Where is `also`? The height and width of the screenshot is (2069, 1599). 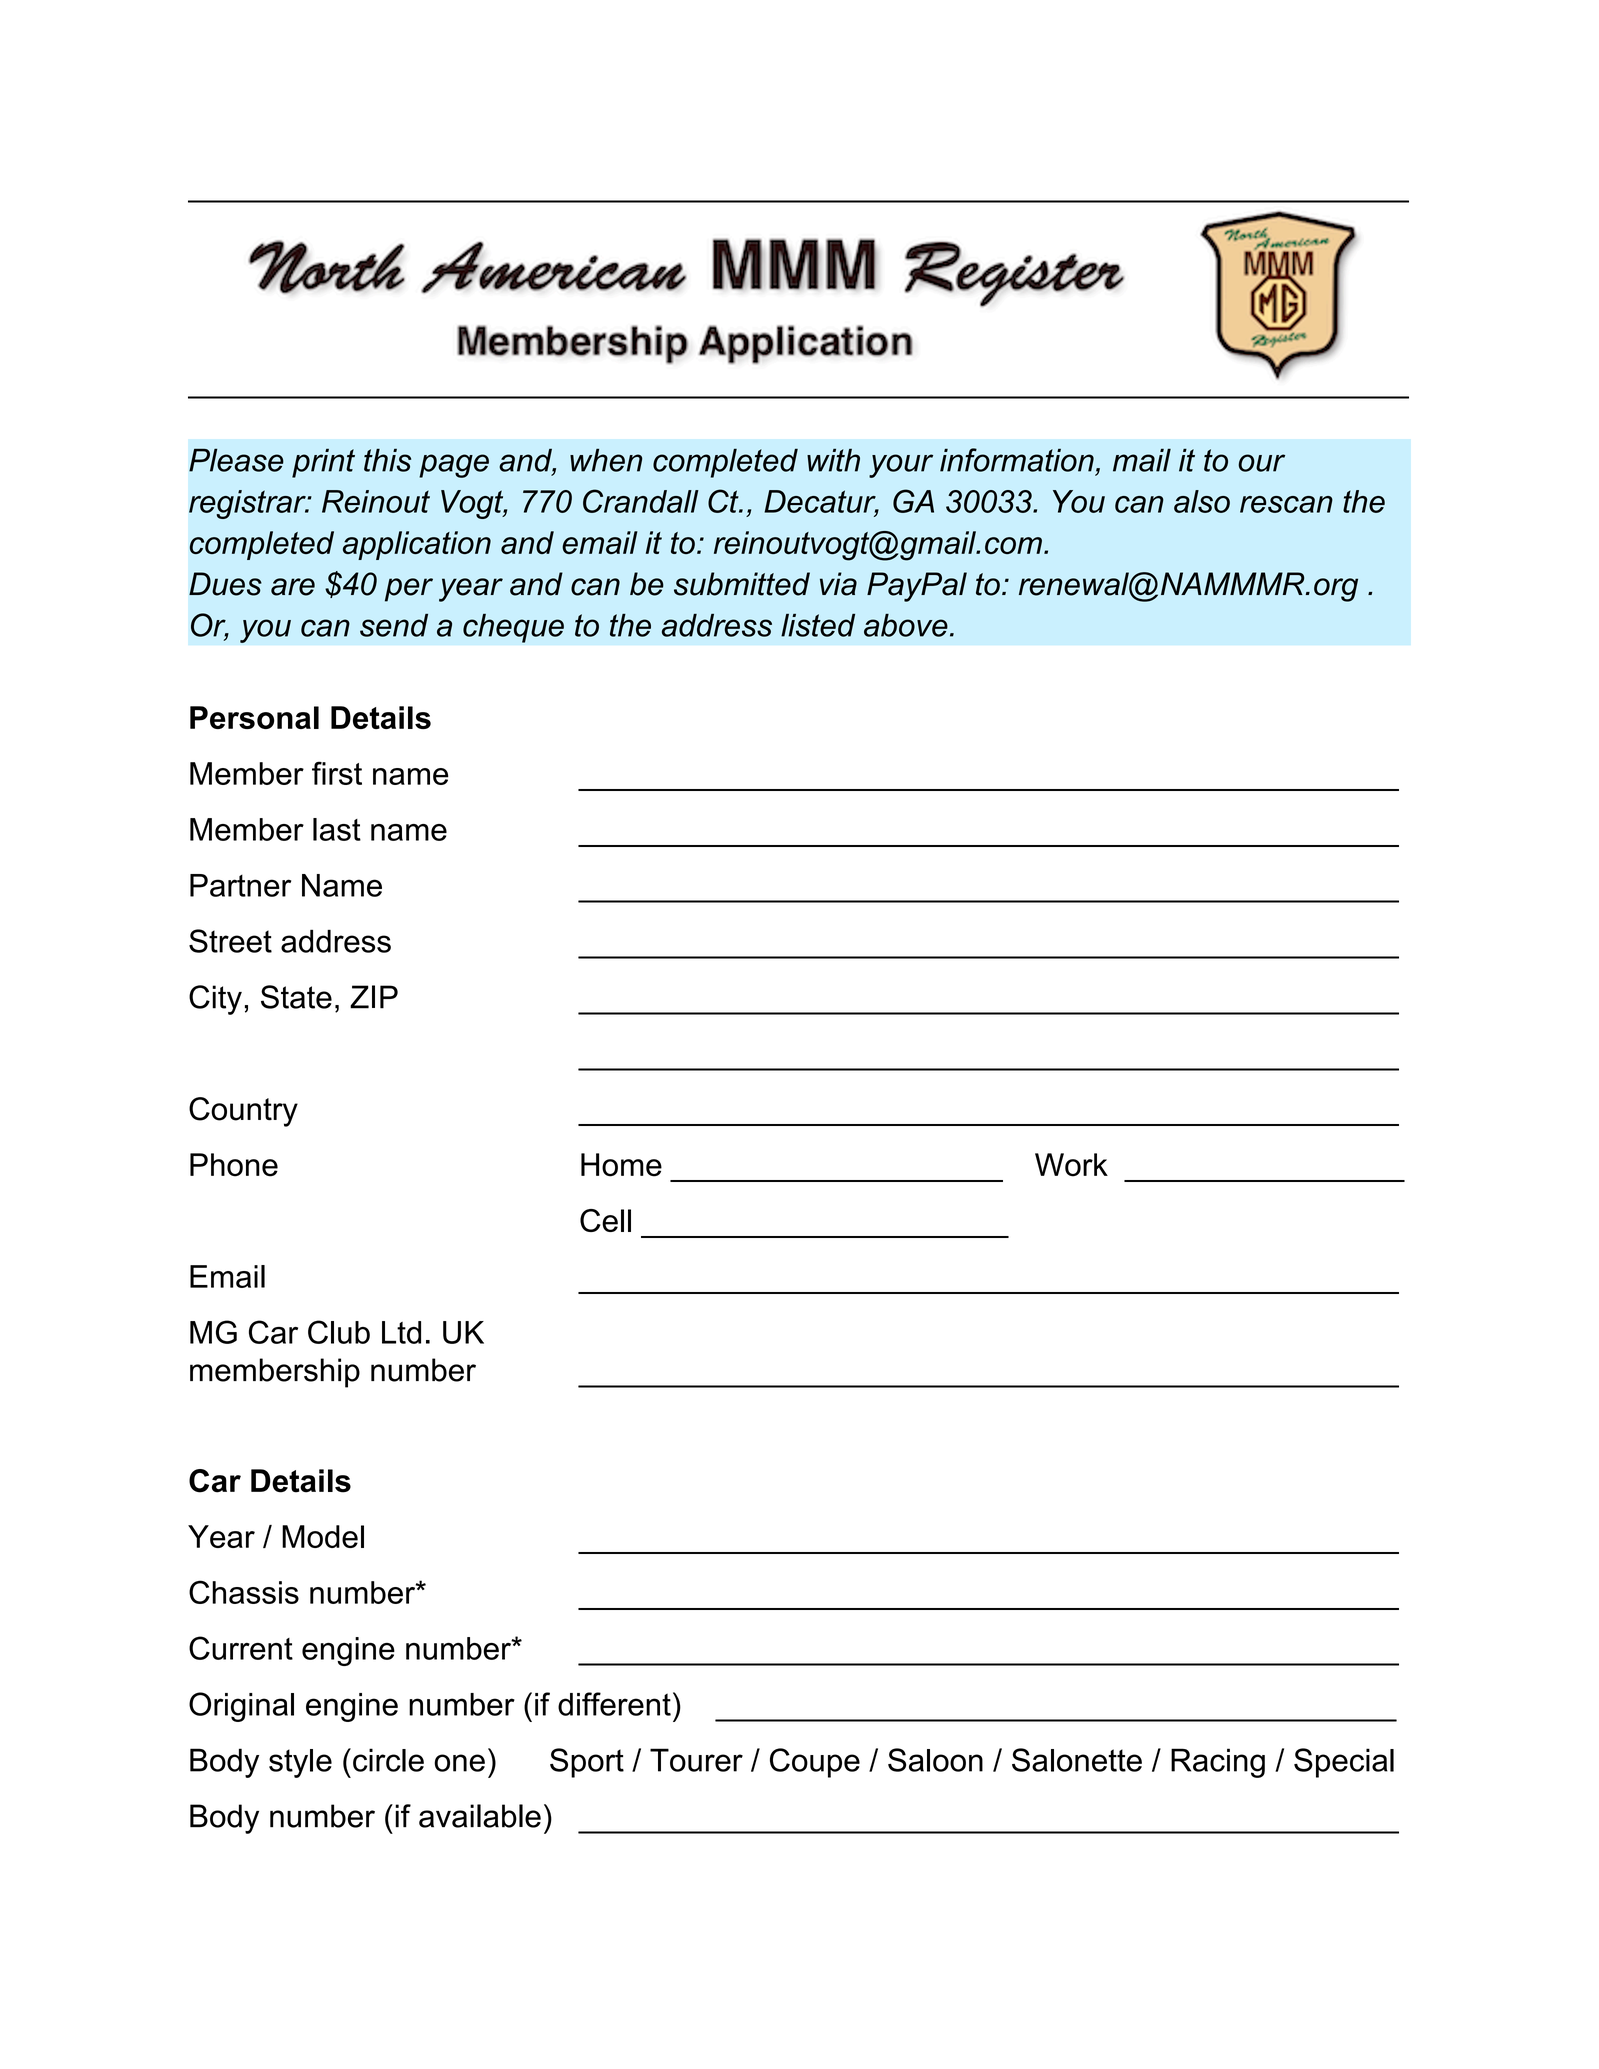 also is located at coordinates (1202, 501).
